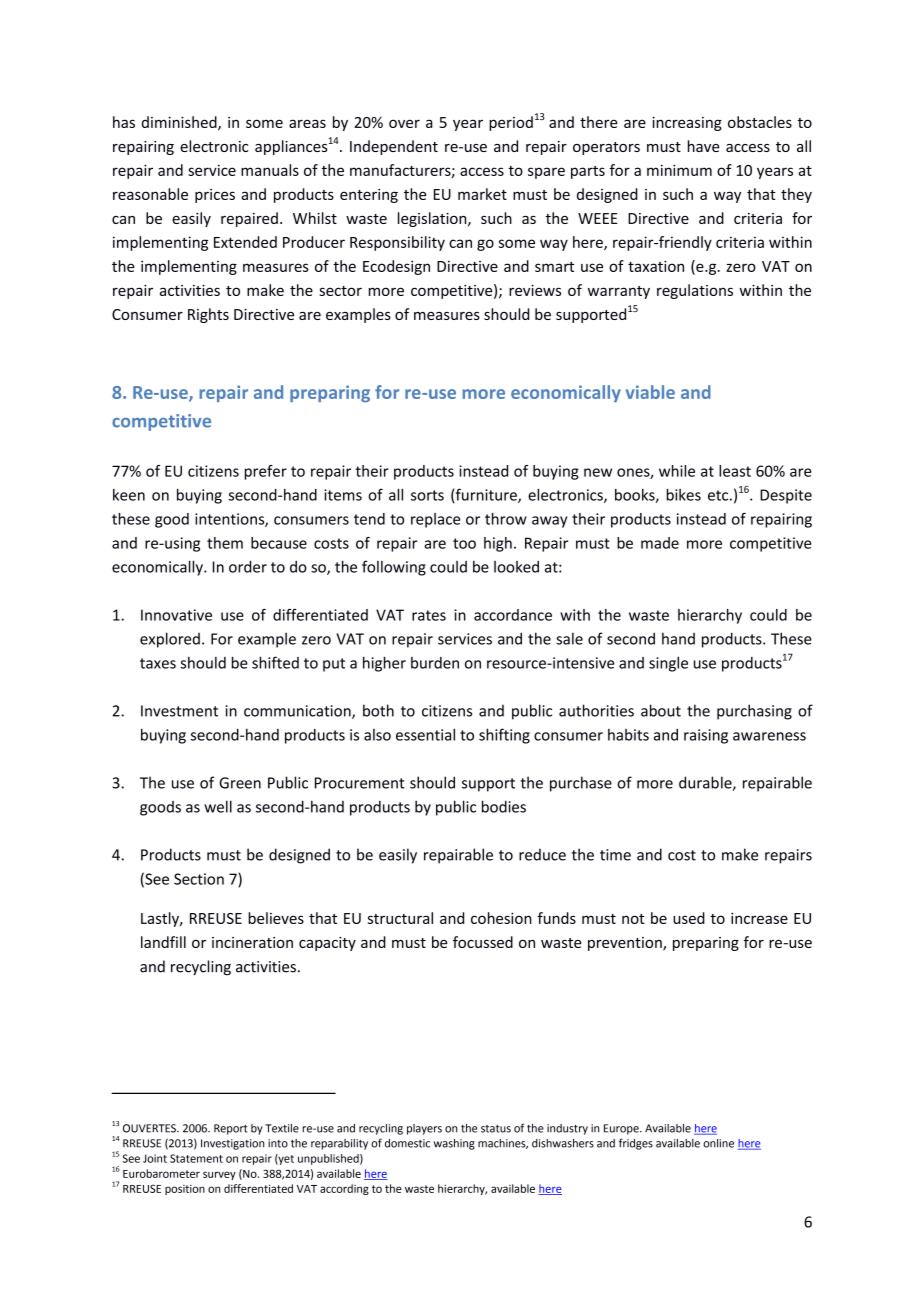 This page has width=924, height=1308. Describe the element at coordinates (180, 123) in the page. I see `diminished` at that location.
